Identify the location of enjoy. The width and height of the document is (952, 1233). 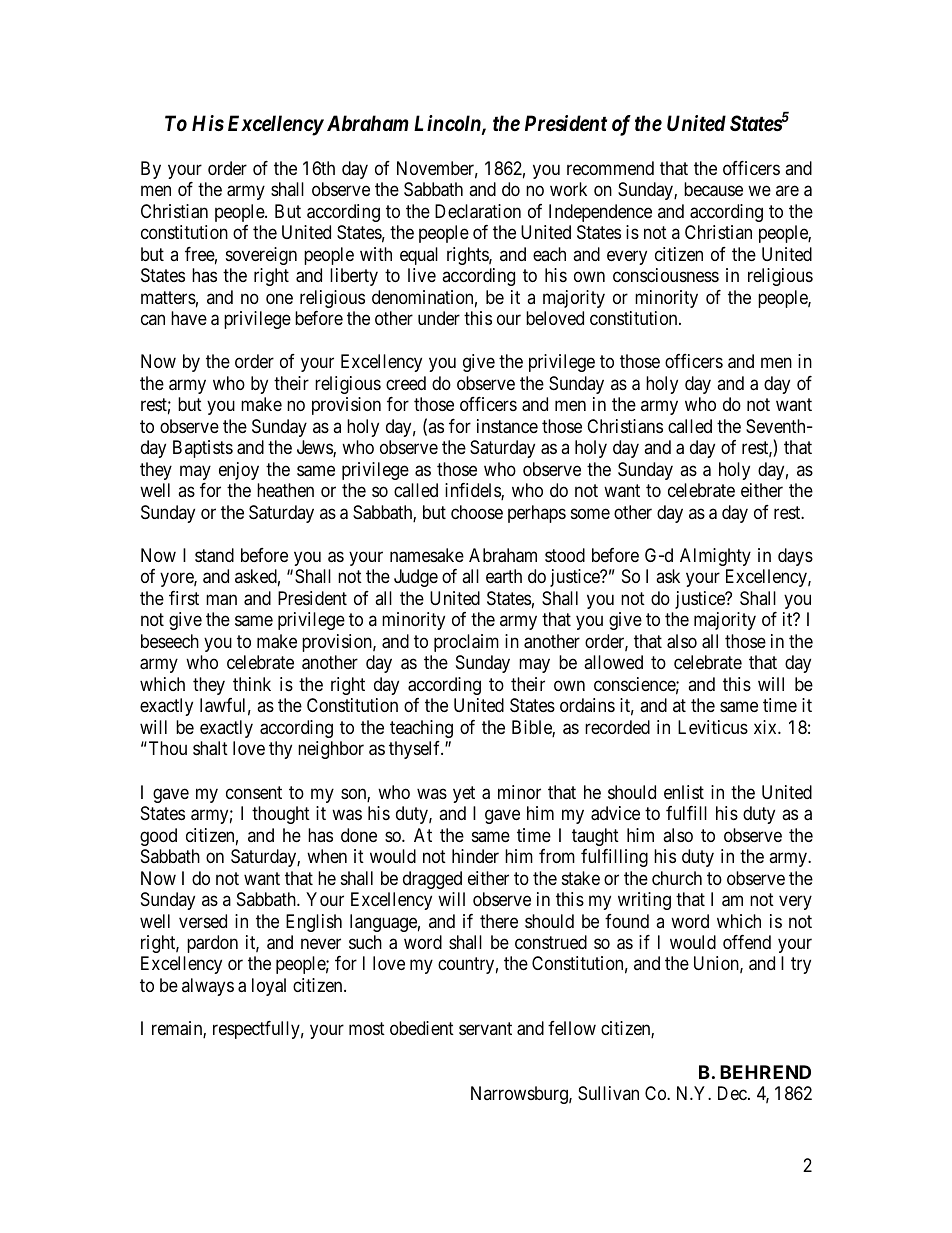
(239, 471).
